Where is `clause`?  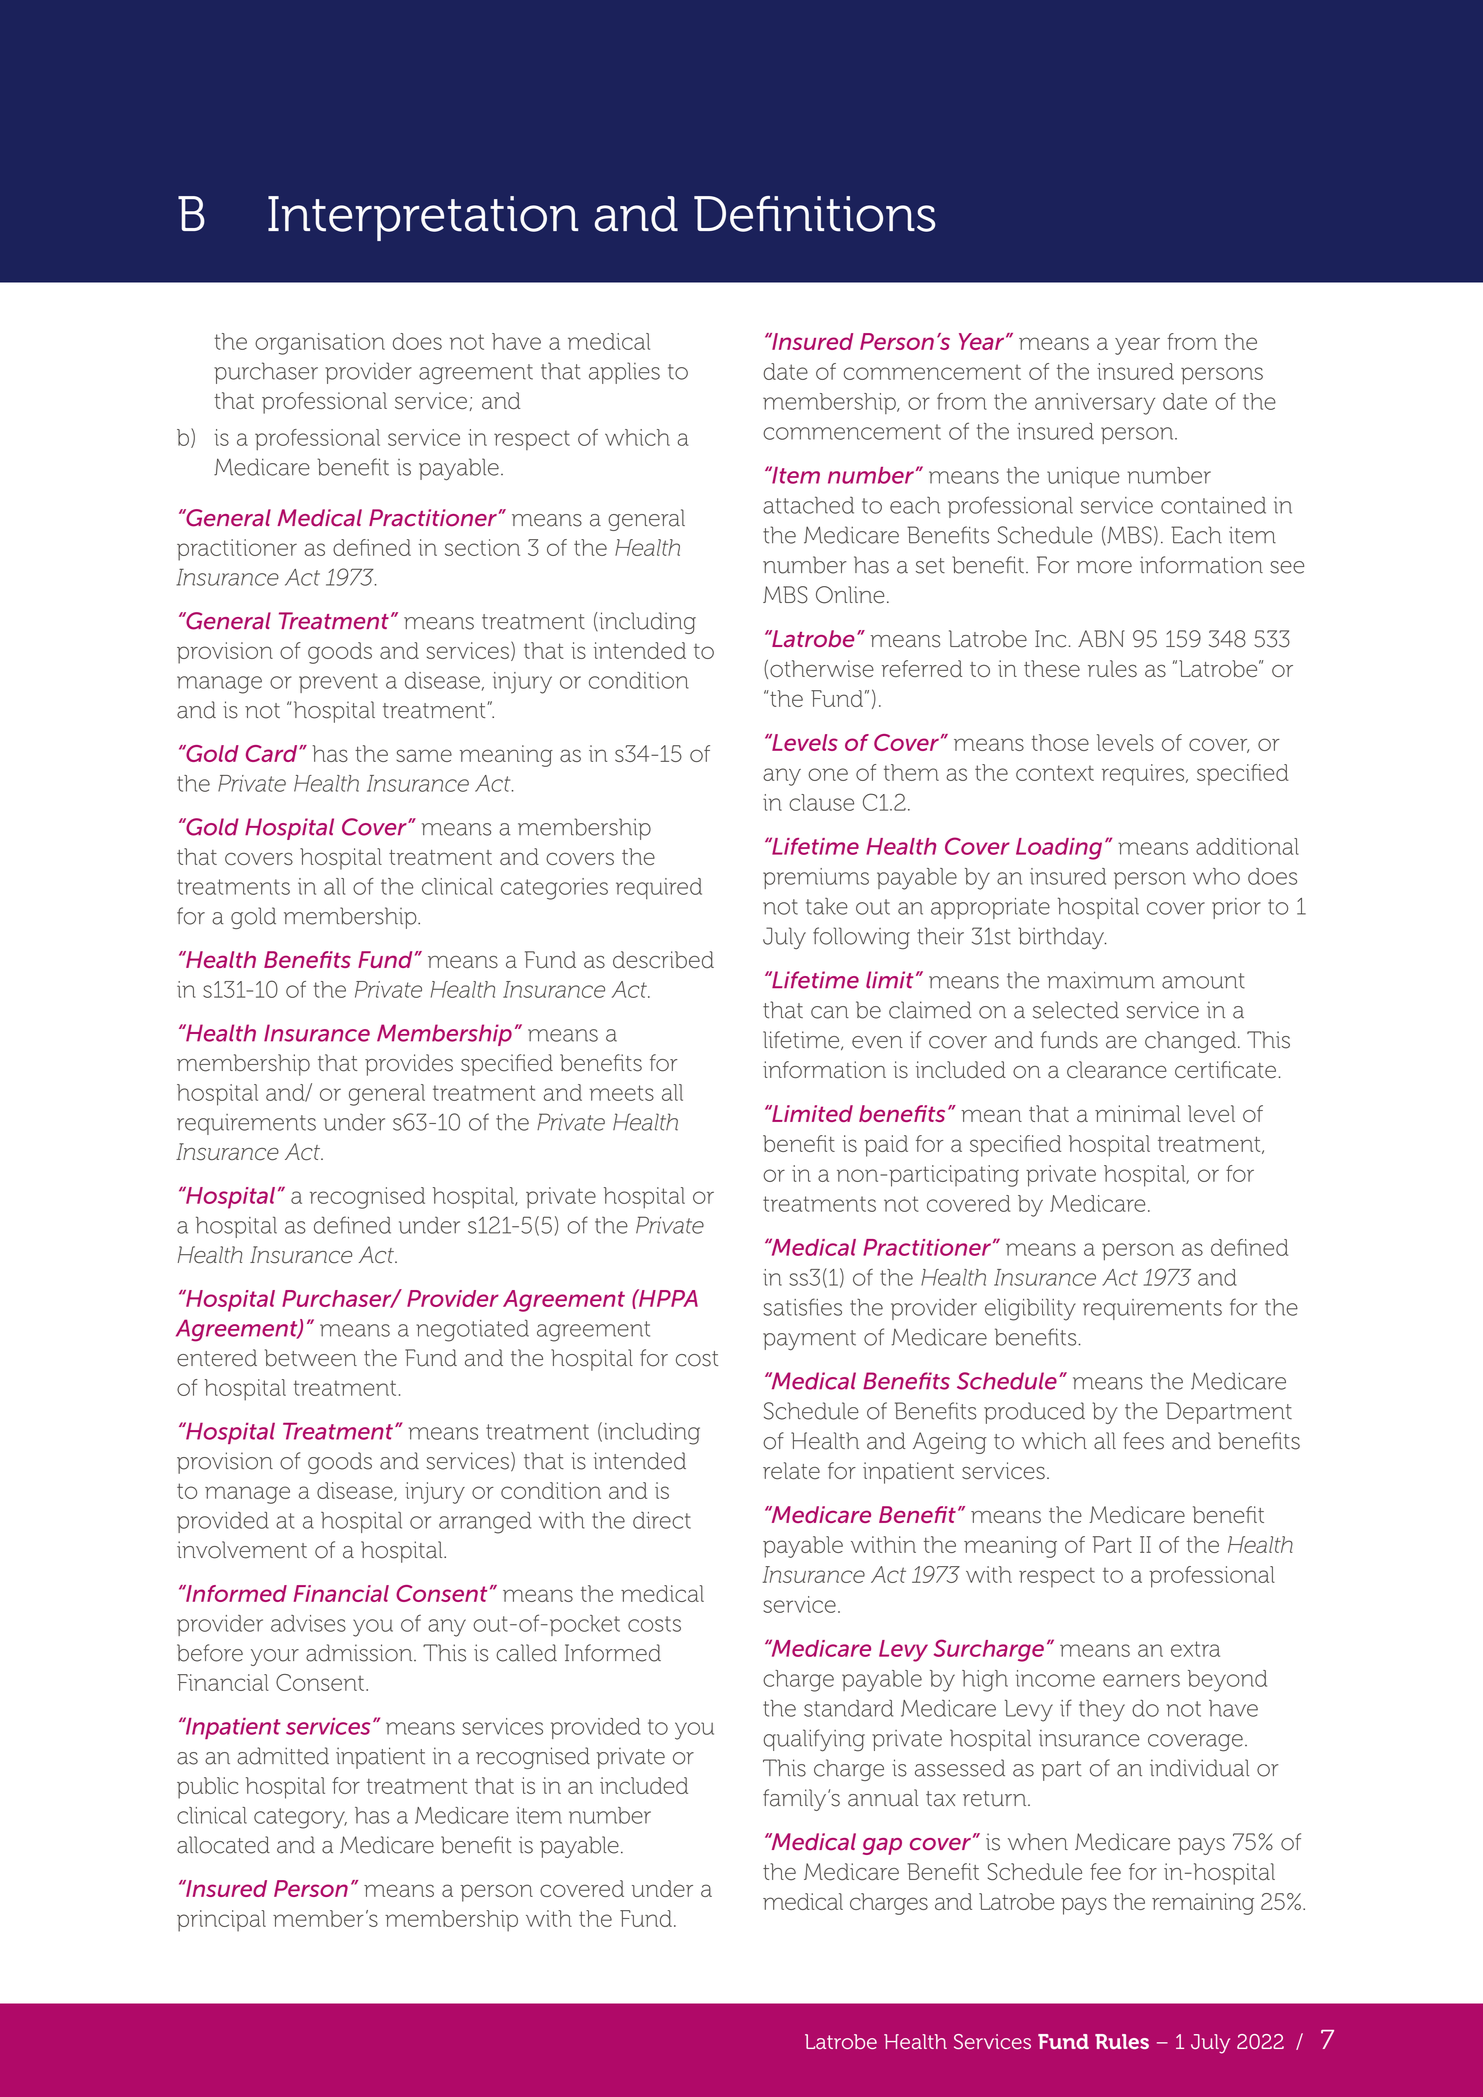 clause is located at coordinates (821, 802).
